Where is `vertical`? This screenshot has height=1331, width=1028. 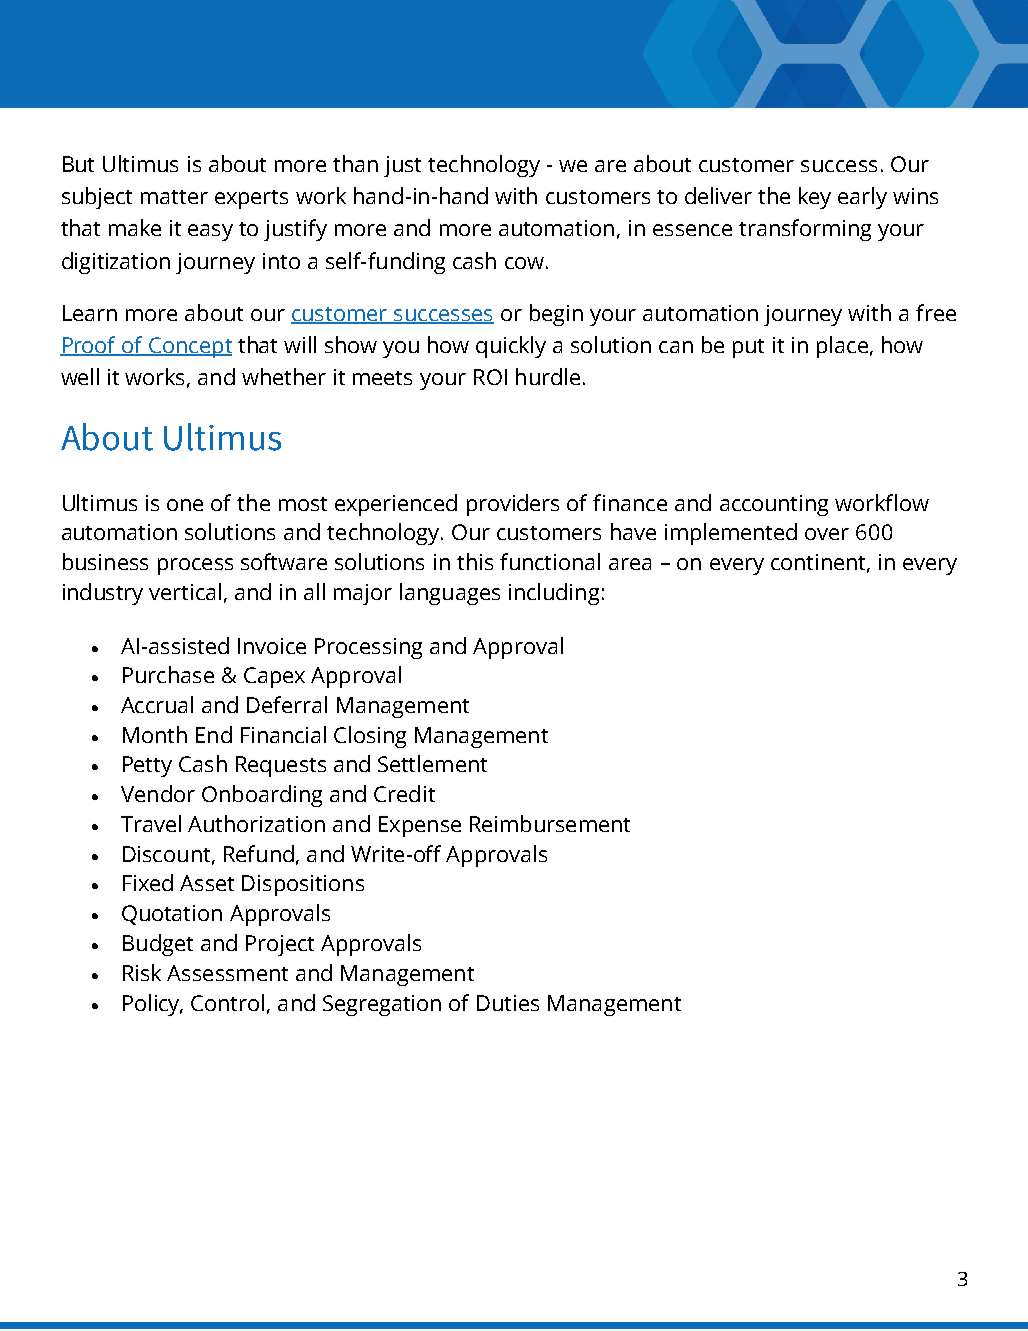
vertical is located at coordinates (185, 591).
